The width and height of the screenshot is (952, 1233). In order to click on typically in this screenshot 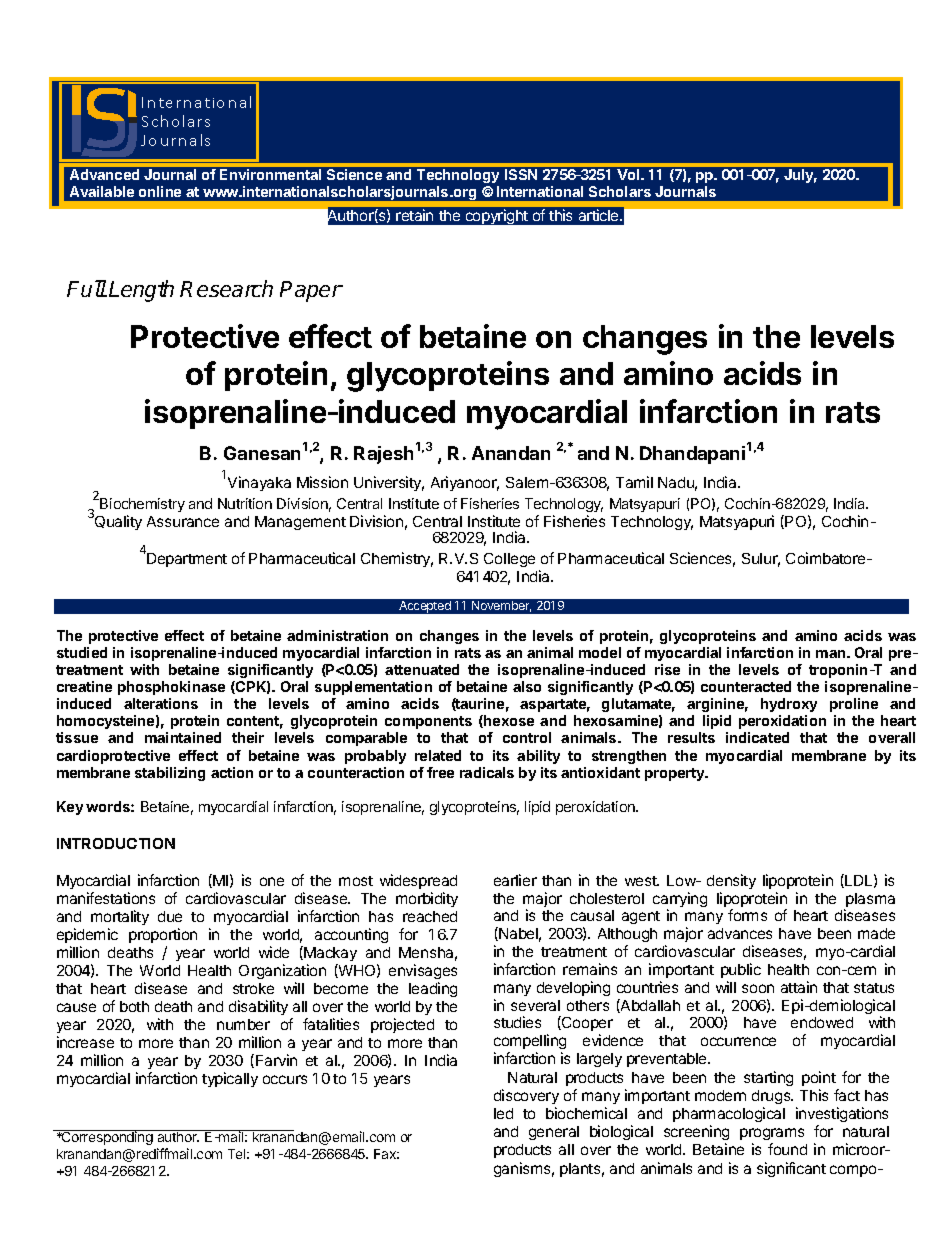, I will do `click(230, 1079)`.
